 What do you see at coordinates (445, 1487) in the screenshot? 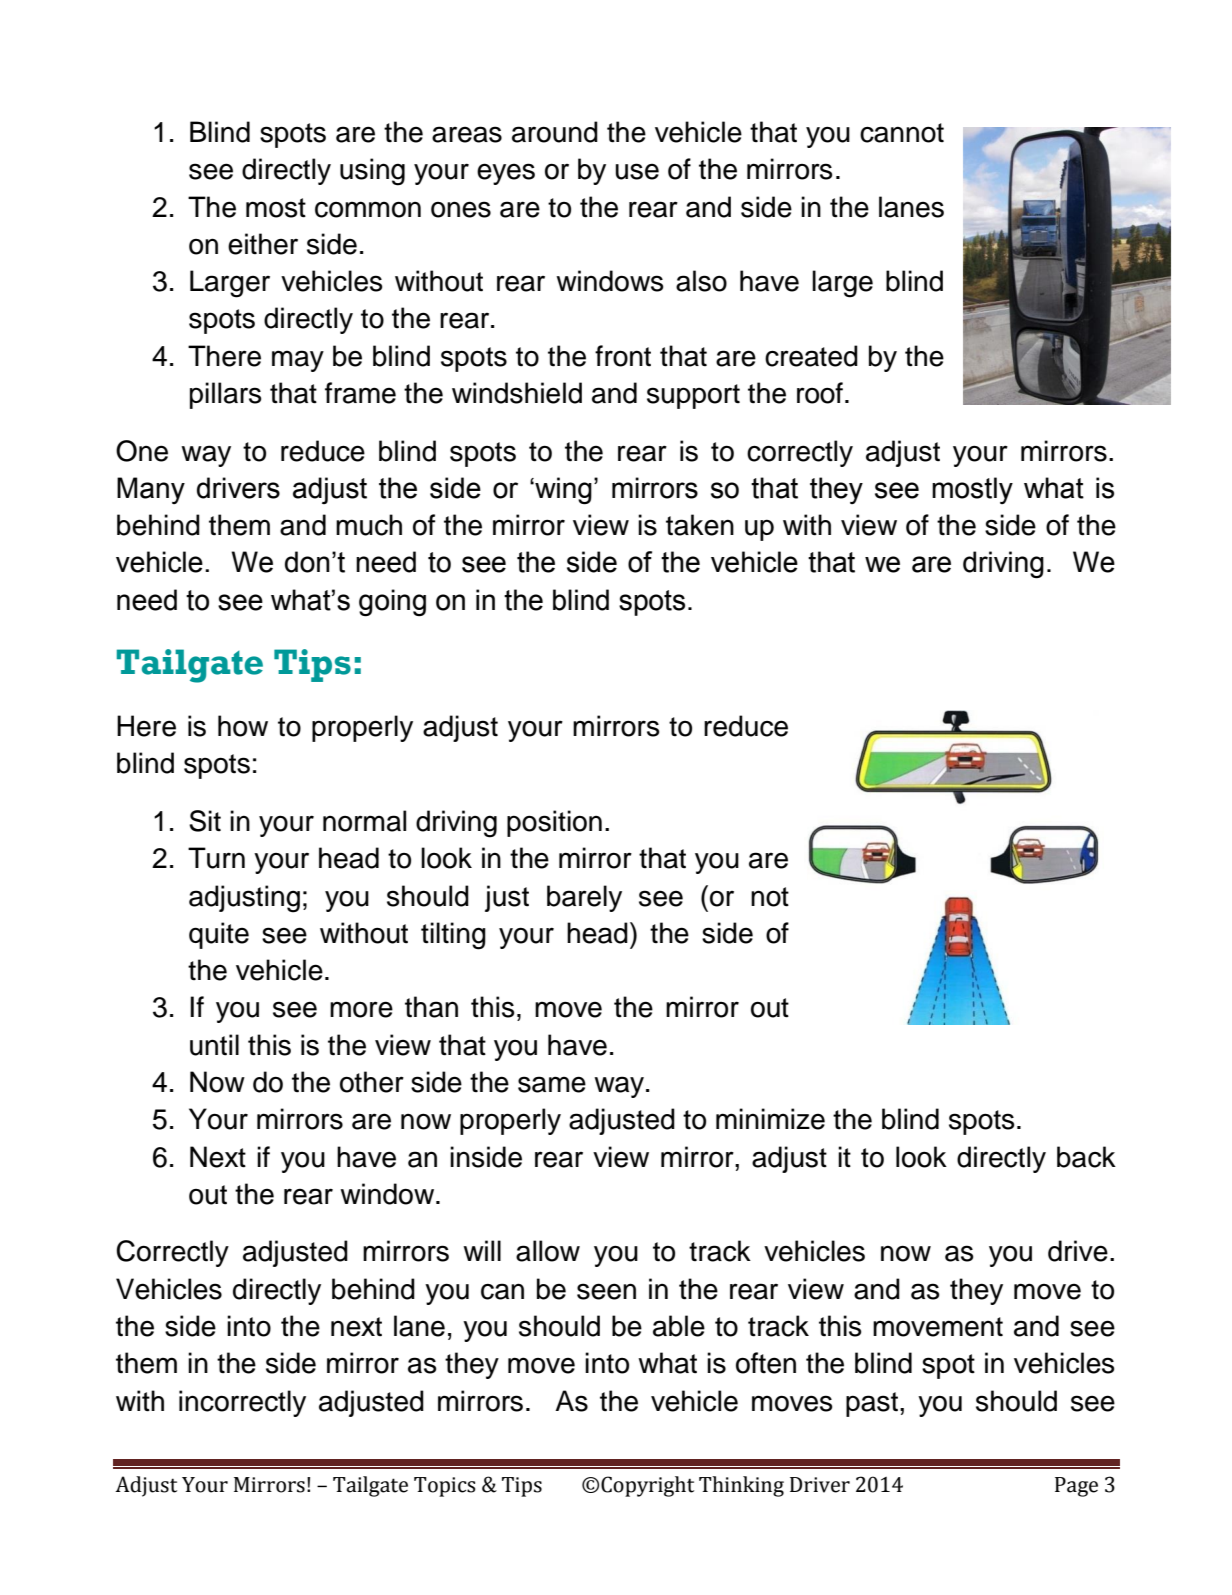
I see `Topics` at bounding box center [445, 1487].
